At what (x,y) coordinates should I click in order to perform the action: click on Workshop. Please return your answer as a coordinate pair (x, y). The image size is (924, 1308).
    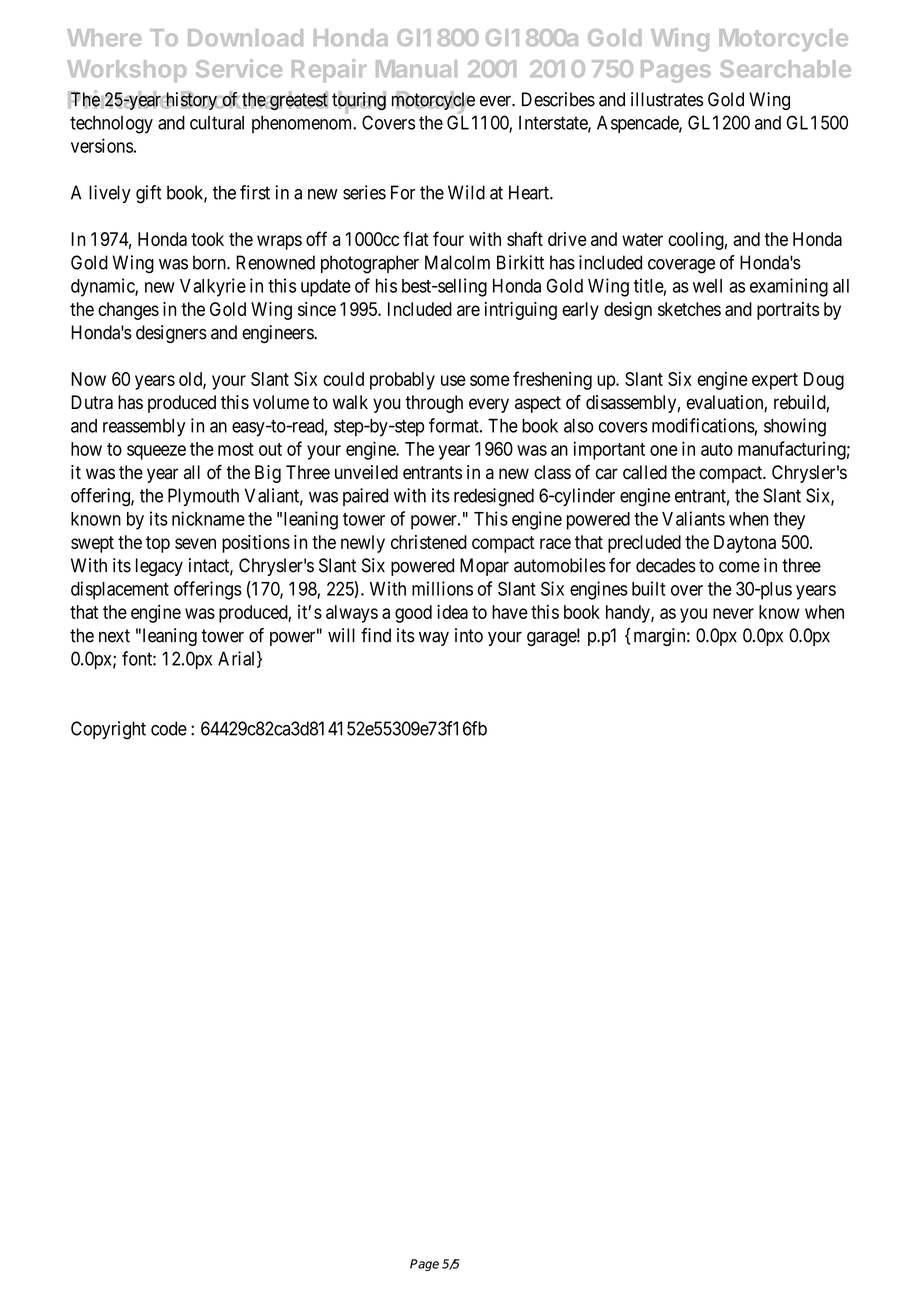
    Looking at the image, I should click on (126, 71).
